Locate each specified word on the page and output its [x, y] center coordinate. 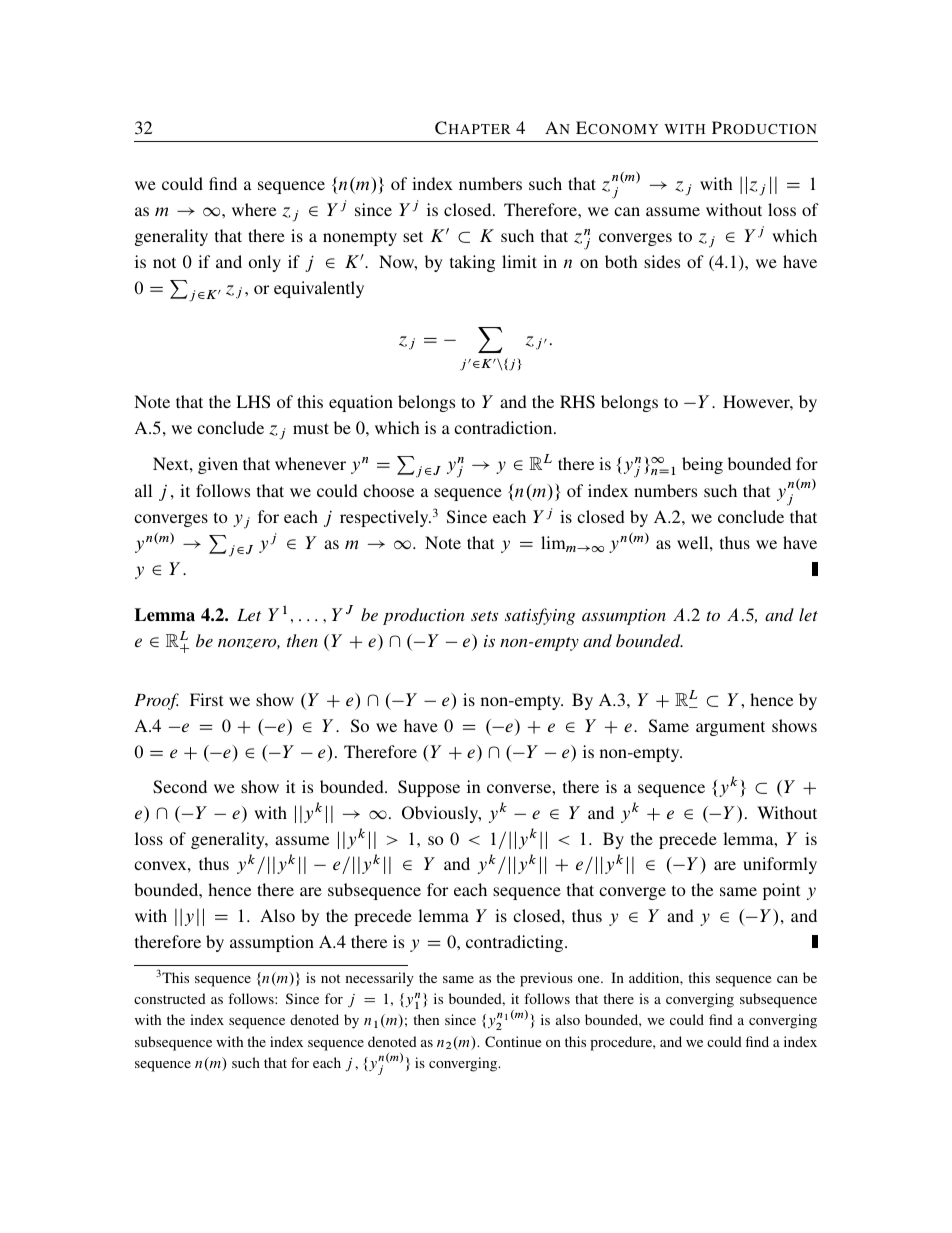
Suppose [429, 788]
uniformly [780, 865]
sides [662, 261]
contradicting [516, 943]
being [702, 465]
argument [730, 728]
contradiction [504, 427]
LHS [253, 402]
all [143, 490]
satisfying [540, 616]
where [254, 209]
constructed [170, 998]
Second [180, 787]
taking [472, 263]
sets [485, 616]
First [206, 699]
